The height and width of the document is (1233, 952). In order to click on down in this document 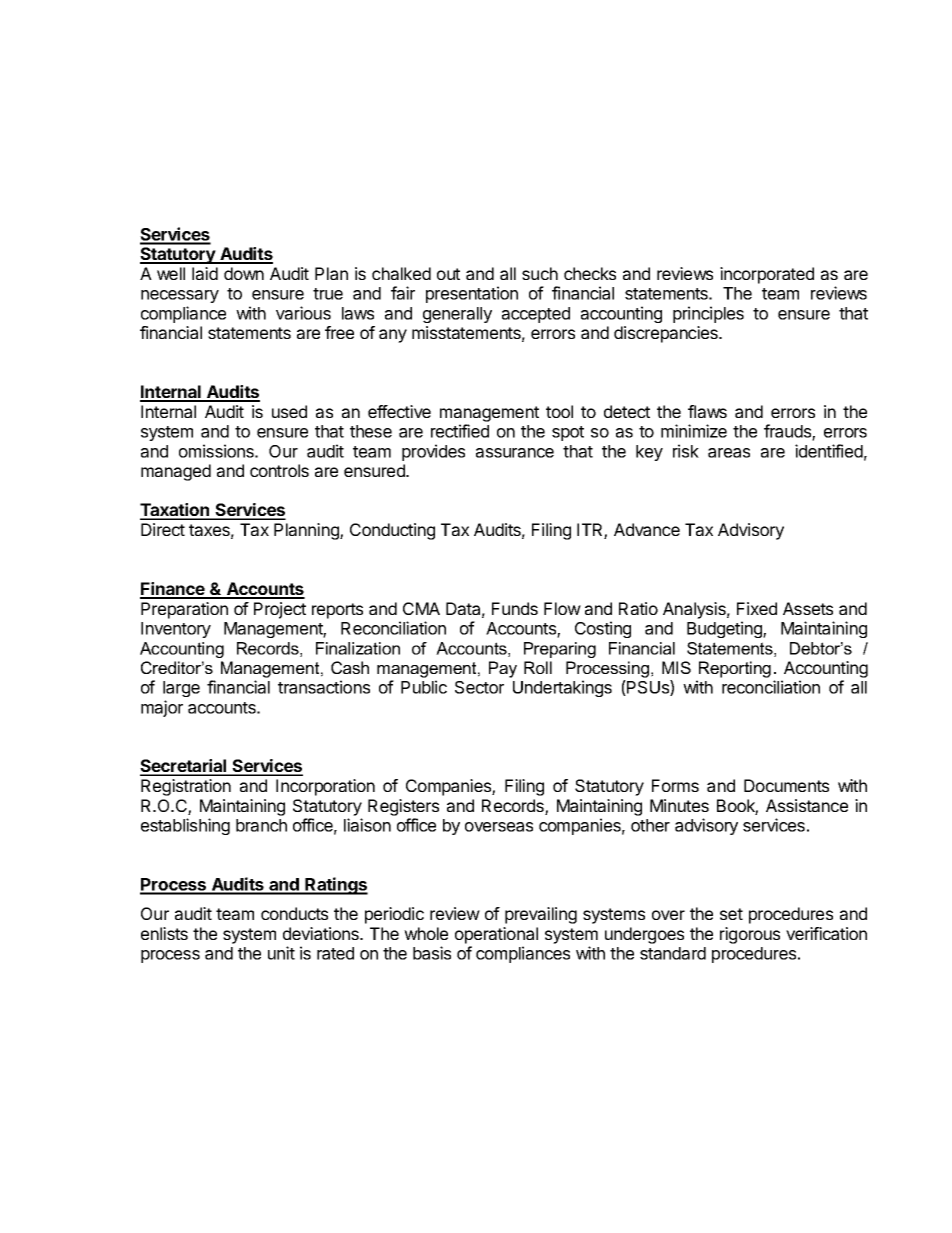, I will do `click(244, 273)`.
